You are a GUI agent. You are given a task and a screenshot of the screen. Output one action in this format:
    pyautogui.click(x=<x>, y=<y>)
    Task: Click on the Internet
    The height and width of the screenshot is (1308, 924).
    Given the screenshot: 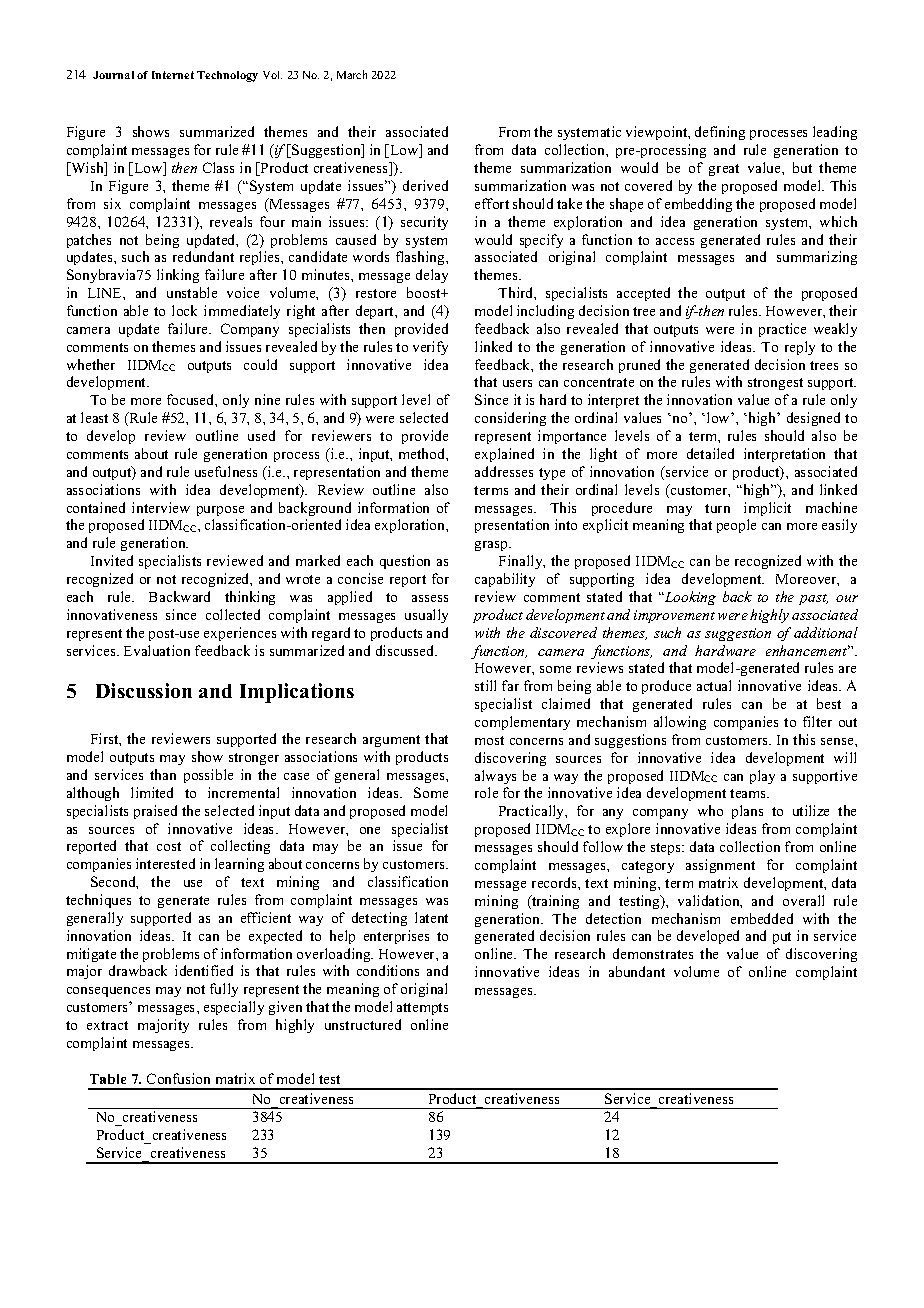 What is the action you would take?
    pyautogui.click(x=173, y=75)
